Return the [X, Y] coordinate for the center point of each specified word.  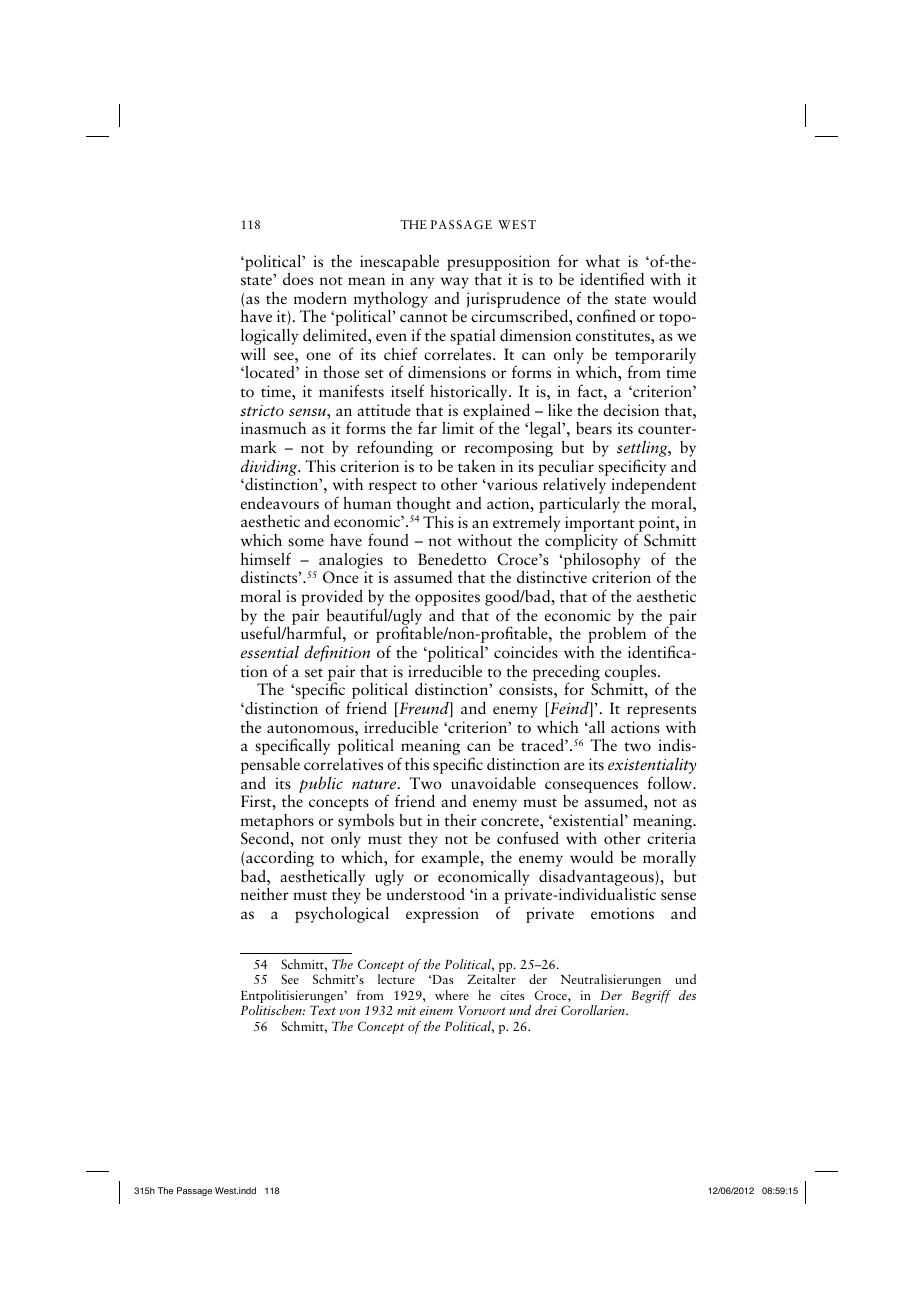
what [603, 260]
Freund [424, 709]
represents [661, 711]
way [455, 283]
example [452, 858]
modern [320, 298]
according [280, 860]
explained [496, 412]
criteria [671, 838]
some [306, 542]
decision [631, 410]
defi [316, 653]
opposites [447, 598]
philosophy [601, 560]
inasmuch [273, 428]
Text [323, 1010]
